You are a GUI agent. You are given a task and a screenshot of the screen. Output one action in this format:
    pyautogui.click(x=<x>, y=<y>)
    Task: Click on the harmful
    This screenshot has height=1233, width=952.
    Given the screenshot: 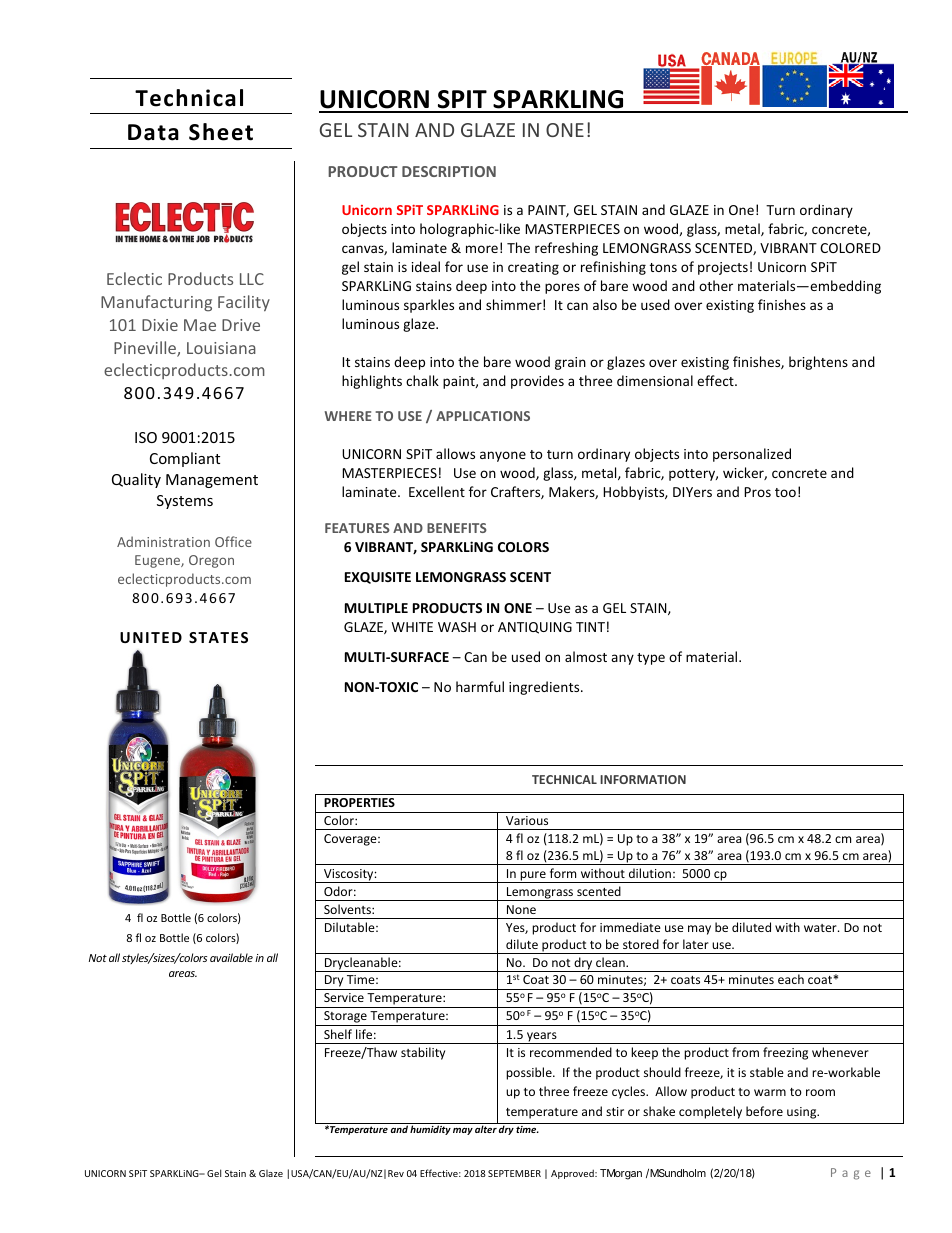 What is the action you would take?
    pyautogui.click(x=480, y=686)
